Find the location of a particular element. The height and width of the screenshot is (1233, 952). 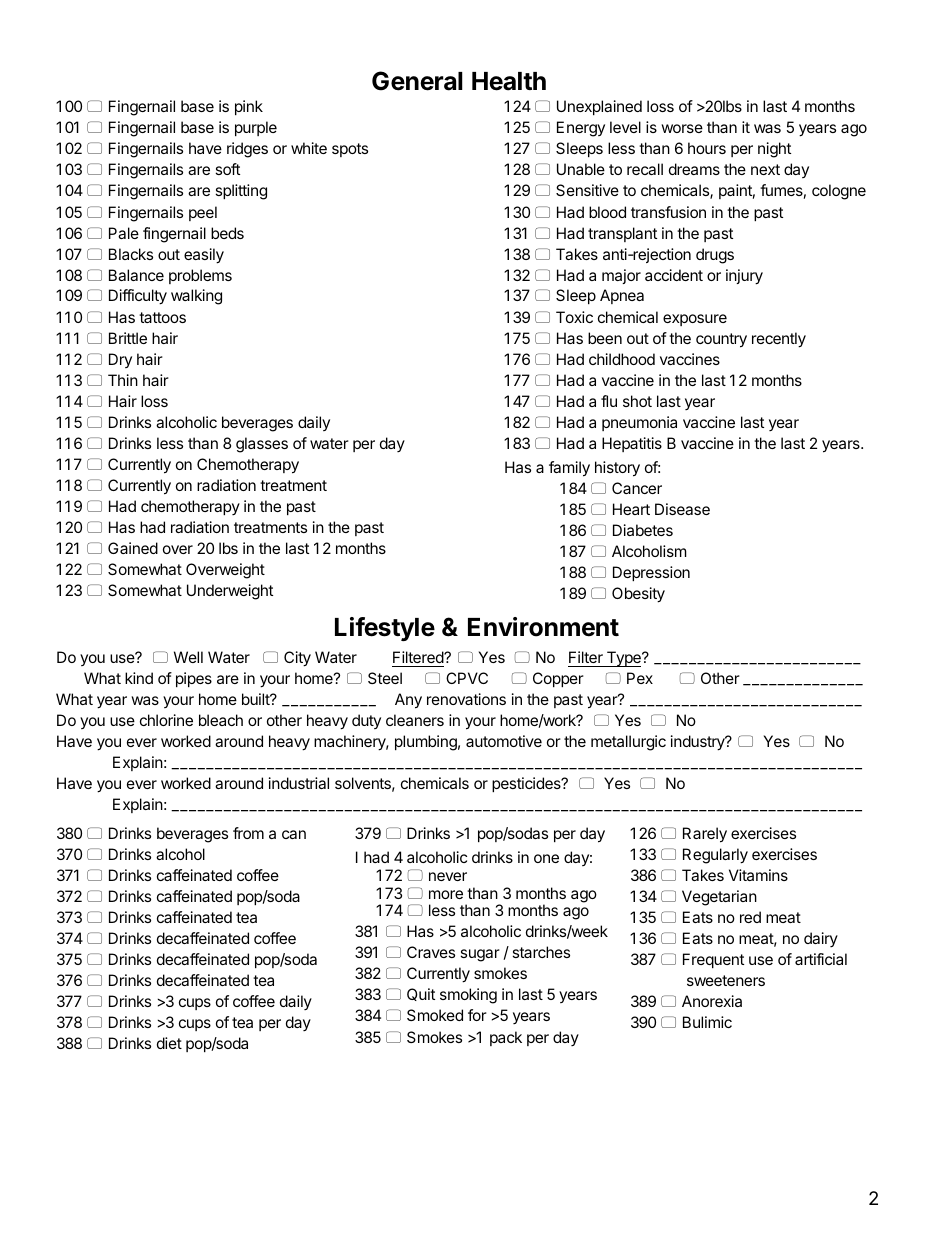

pink is located at coordinates (249, 107).
